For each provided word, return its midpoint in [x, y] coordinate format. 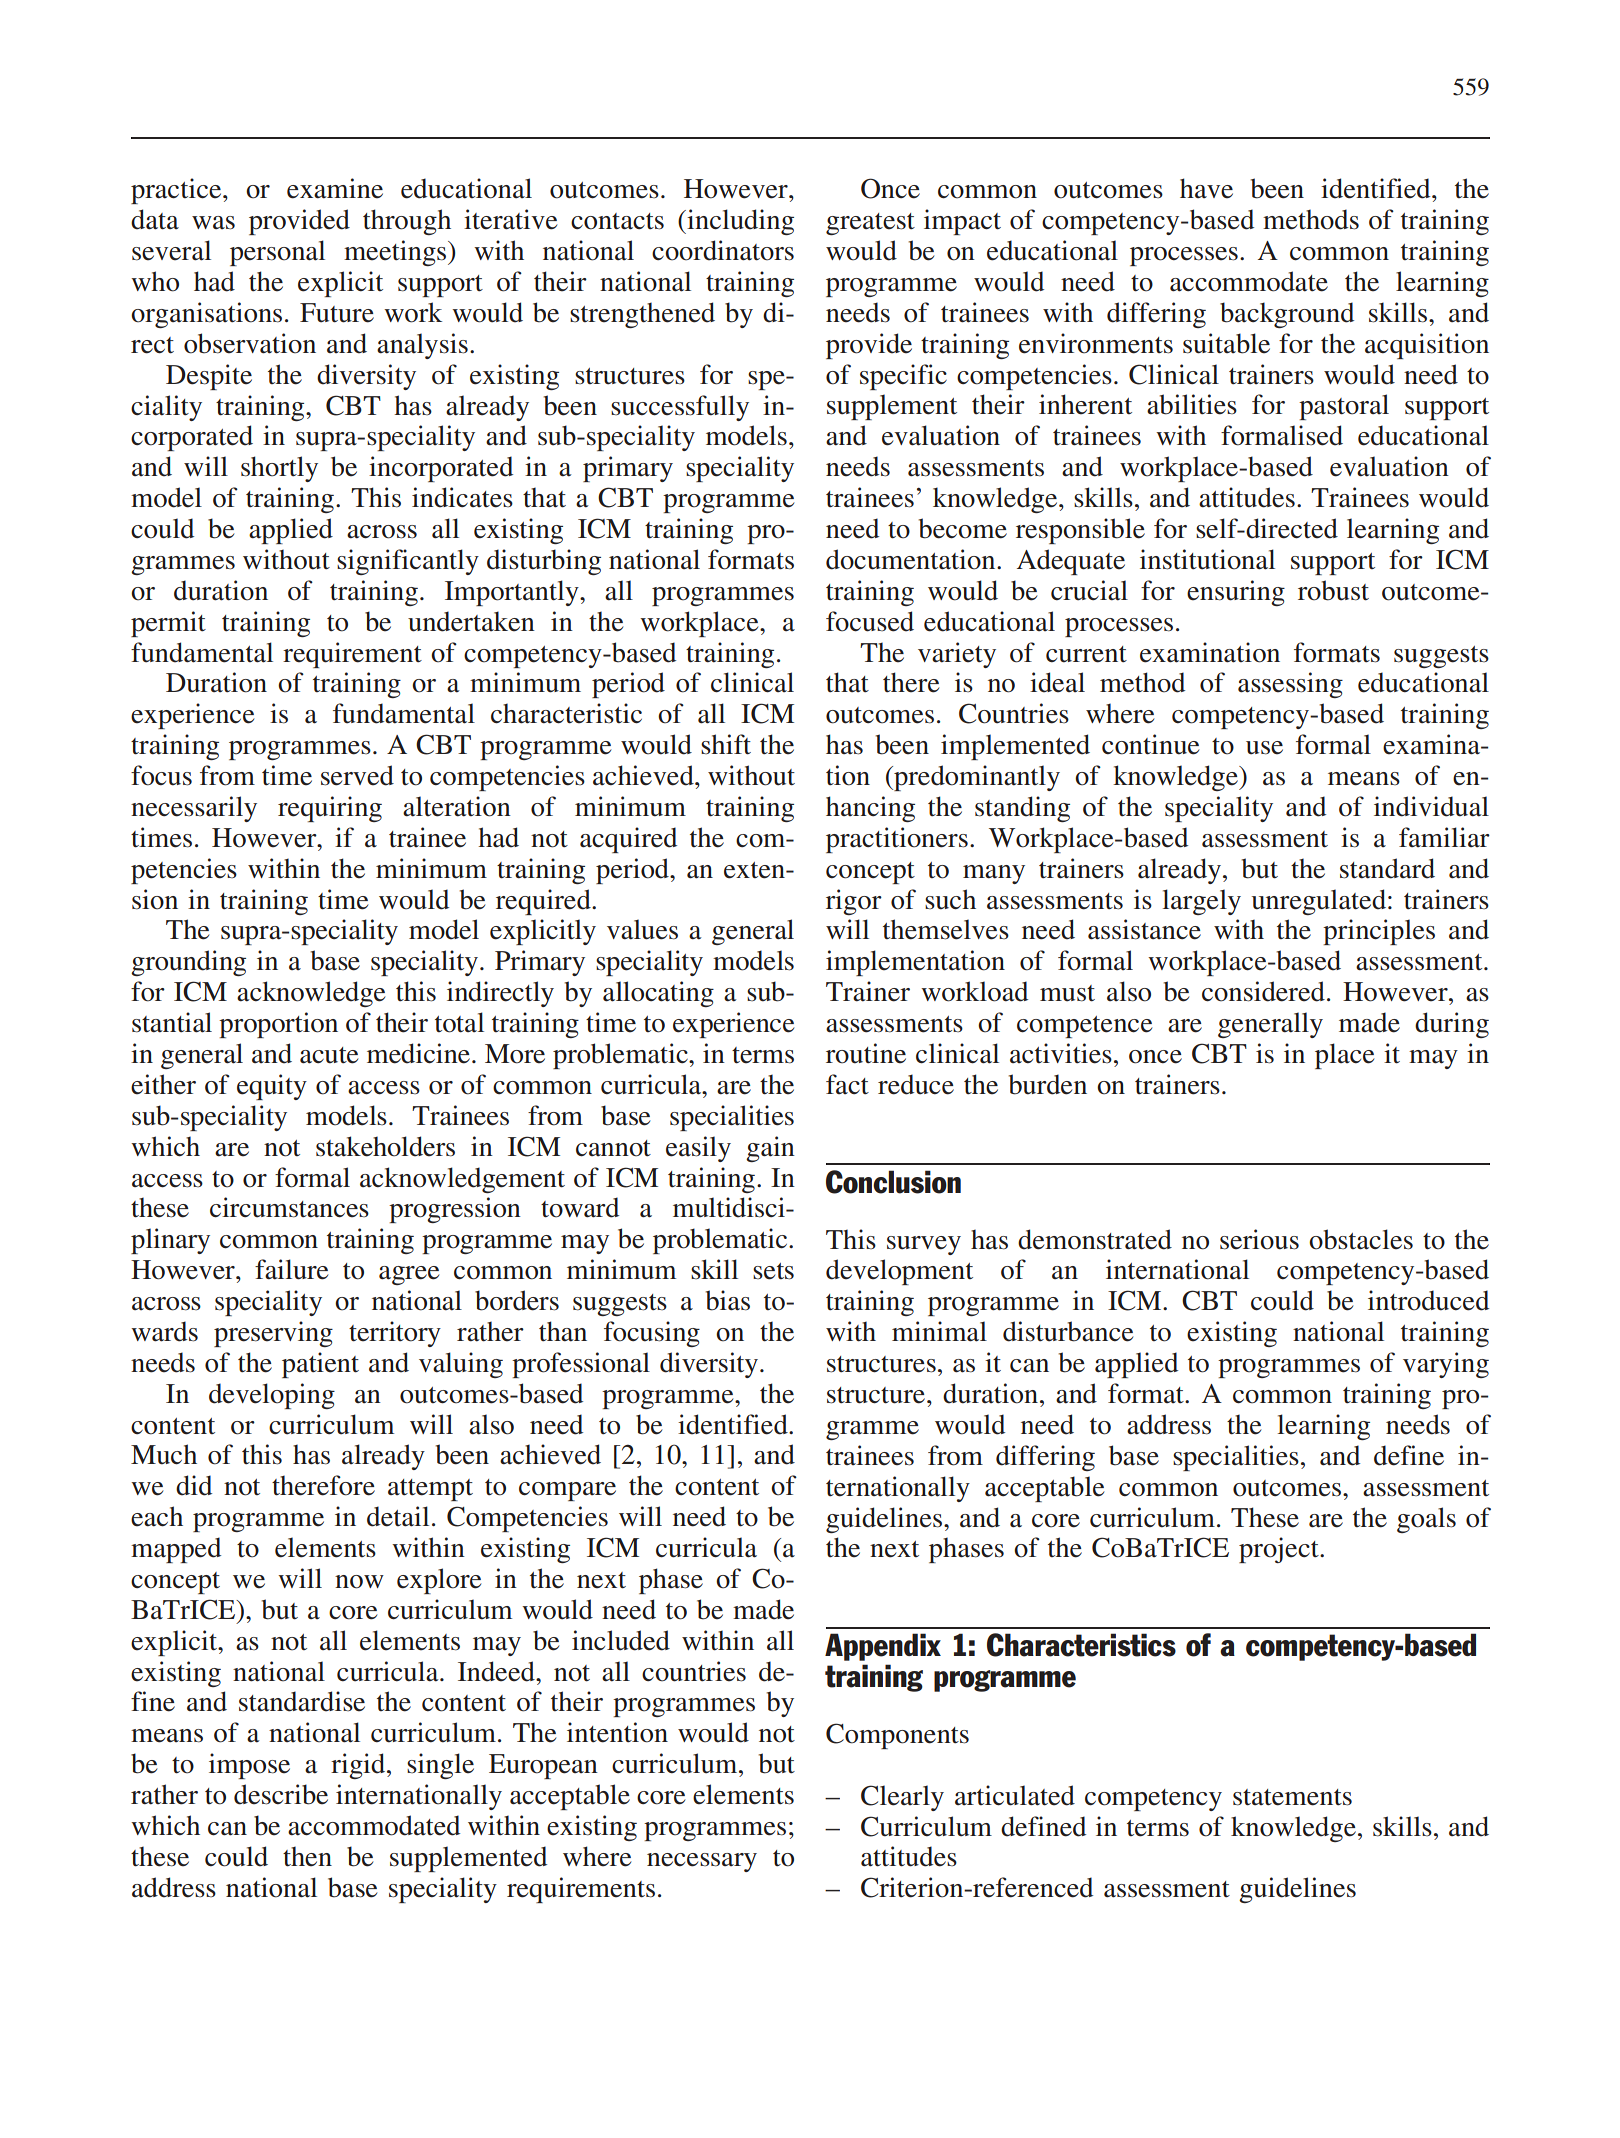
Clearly [902, 1798]
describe [281, 1794]
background [1287, 315]
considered [1263, 991]
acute [329, 1055]
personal [277, 253]
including [739, 222]
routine [866, 1053]
